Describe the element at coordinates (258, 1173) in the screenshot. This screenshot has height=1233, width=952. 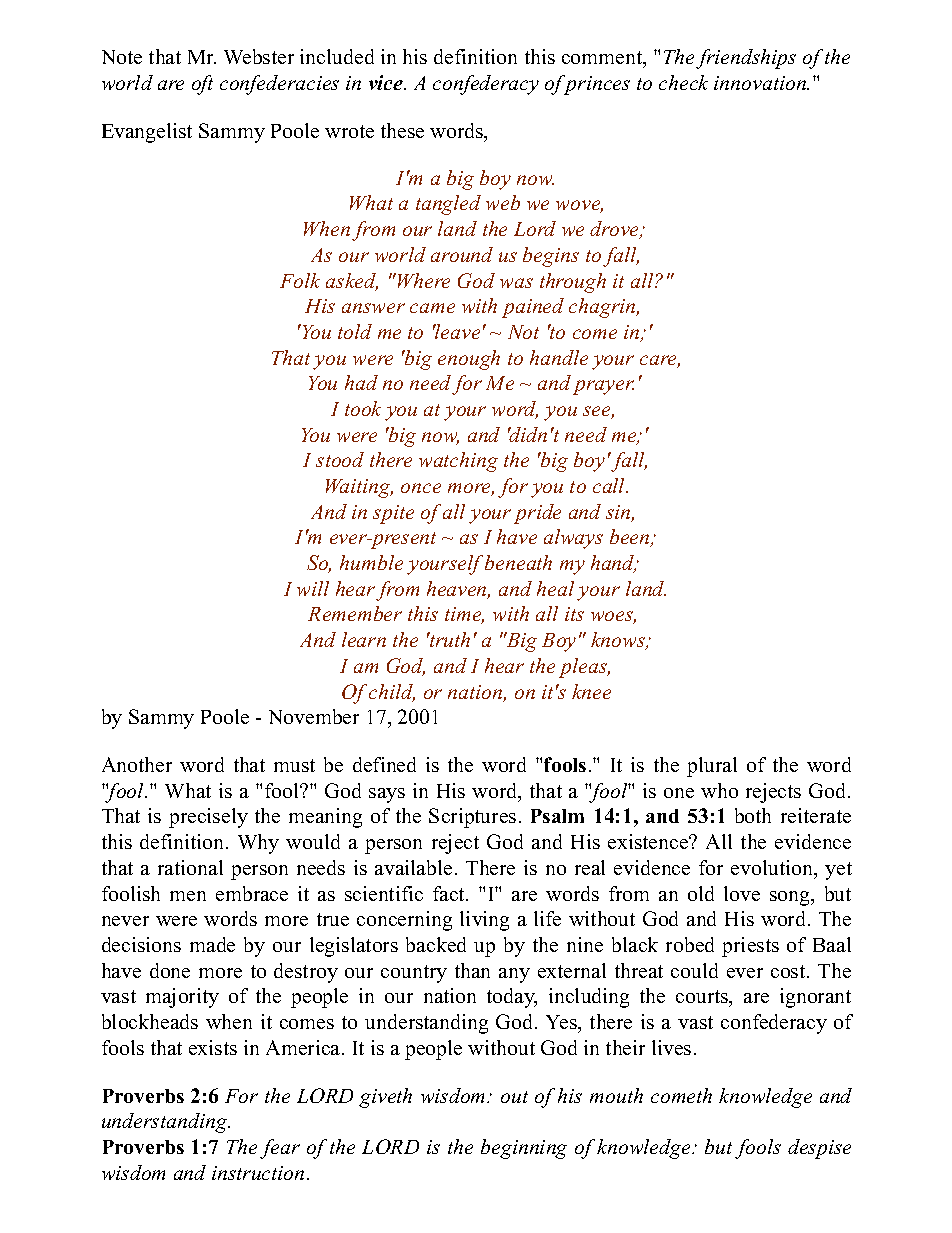
I see `instruction` at that location.
